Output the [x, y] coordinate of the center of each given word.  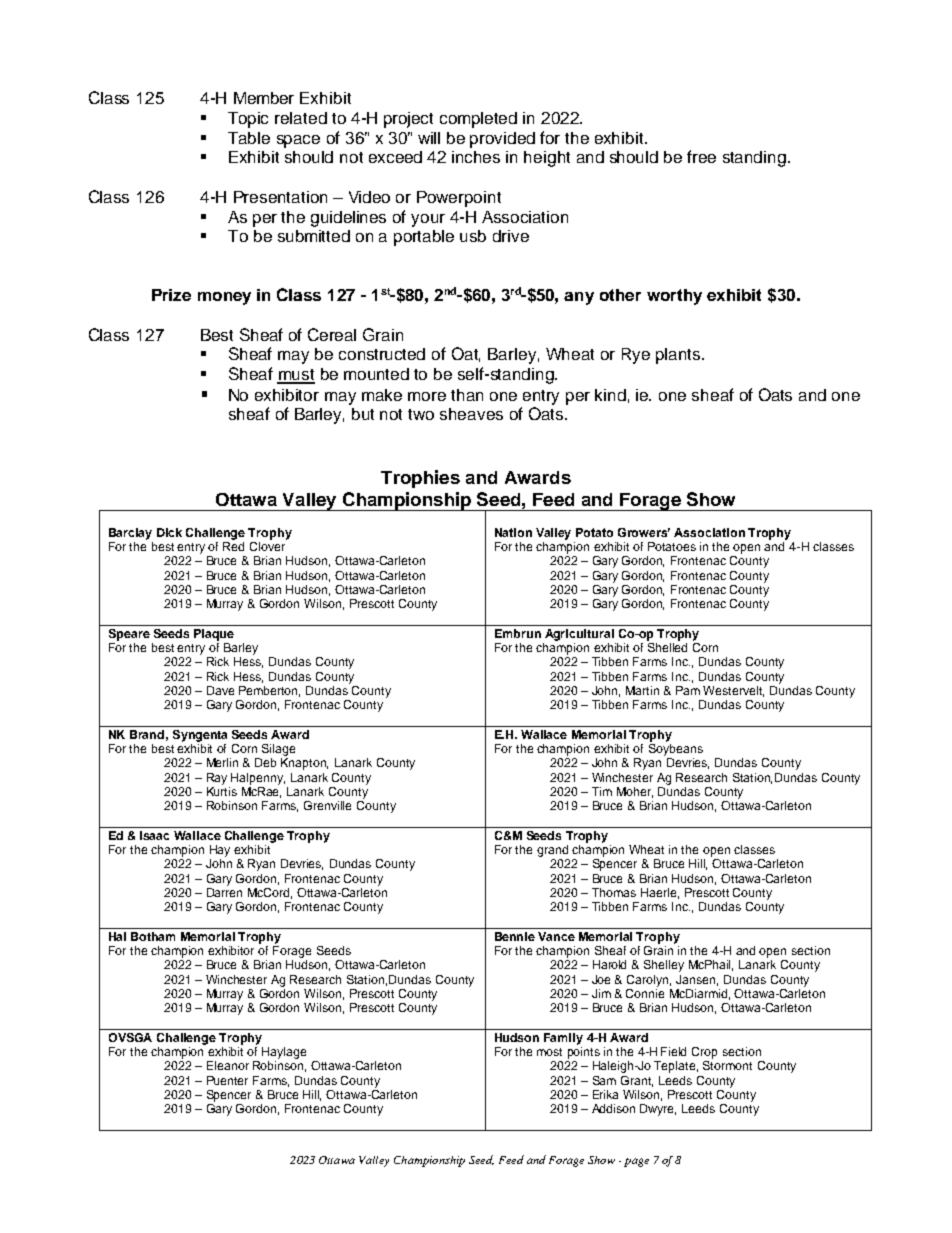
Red [233, 545]
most [549, 1052]
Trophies [420, 479]
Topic [248, 120]
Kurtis [222, 791]
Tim [602, 791]
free [701, 156]
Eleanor [228, 1065]
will [429, 138]
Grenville [327, 805]
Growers [644, 532]
